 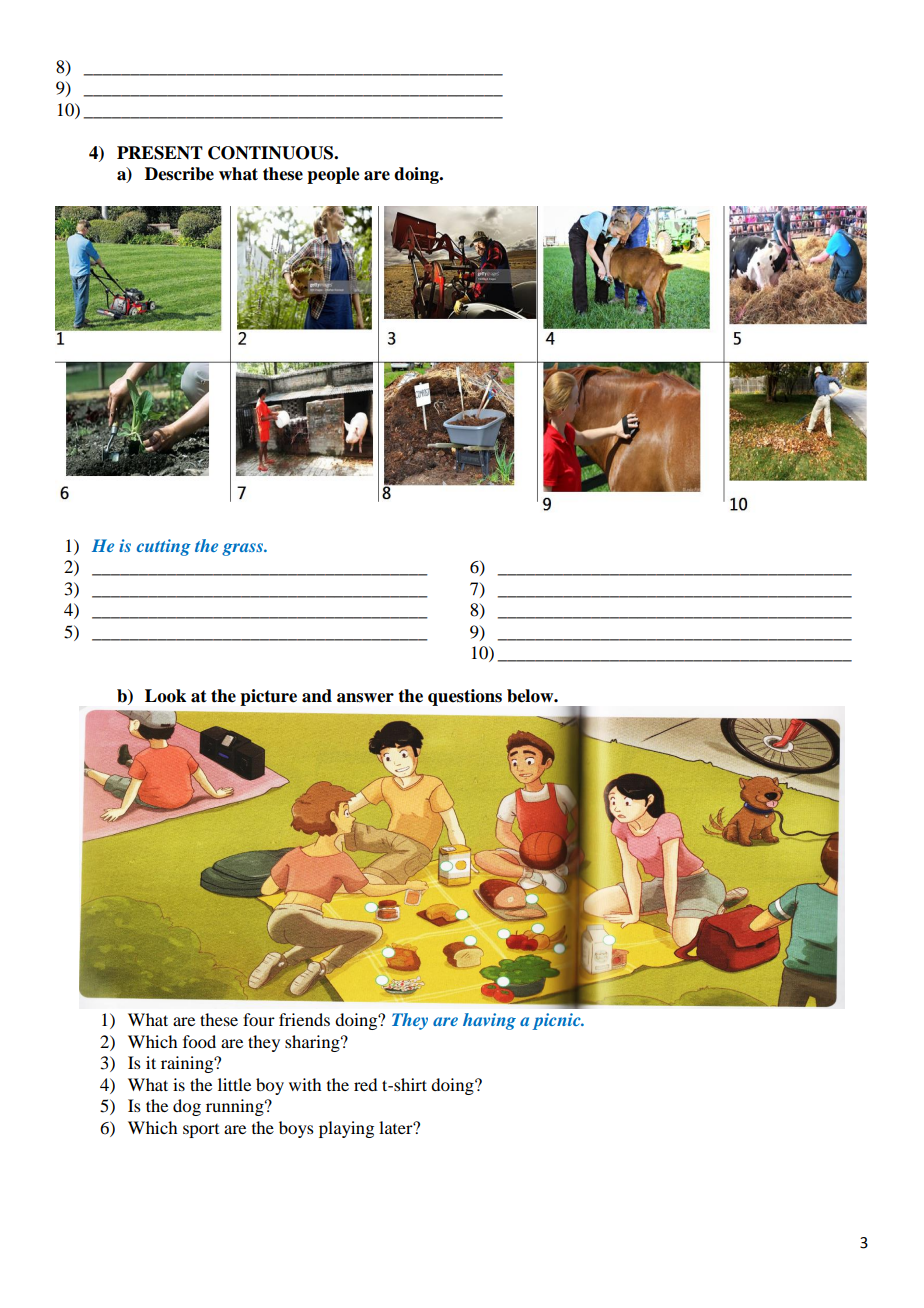 What do you see at coordinates (179, 174) in the screenshot?
I see `Describe` at bounding box center [179, 174].
